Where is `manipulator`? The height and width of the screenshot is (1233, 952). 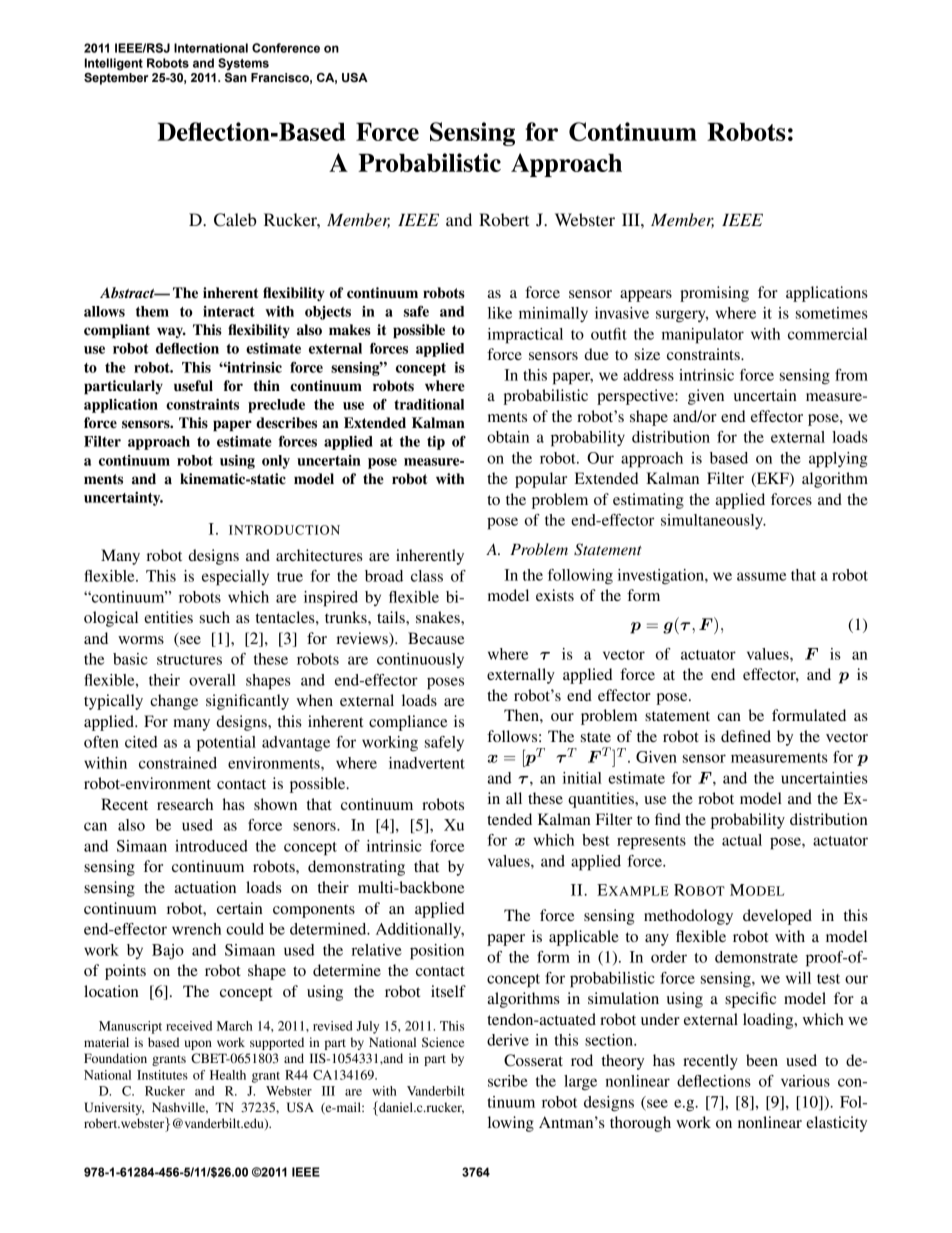
manipulator is located at coordinates (703, 336).
